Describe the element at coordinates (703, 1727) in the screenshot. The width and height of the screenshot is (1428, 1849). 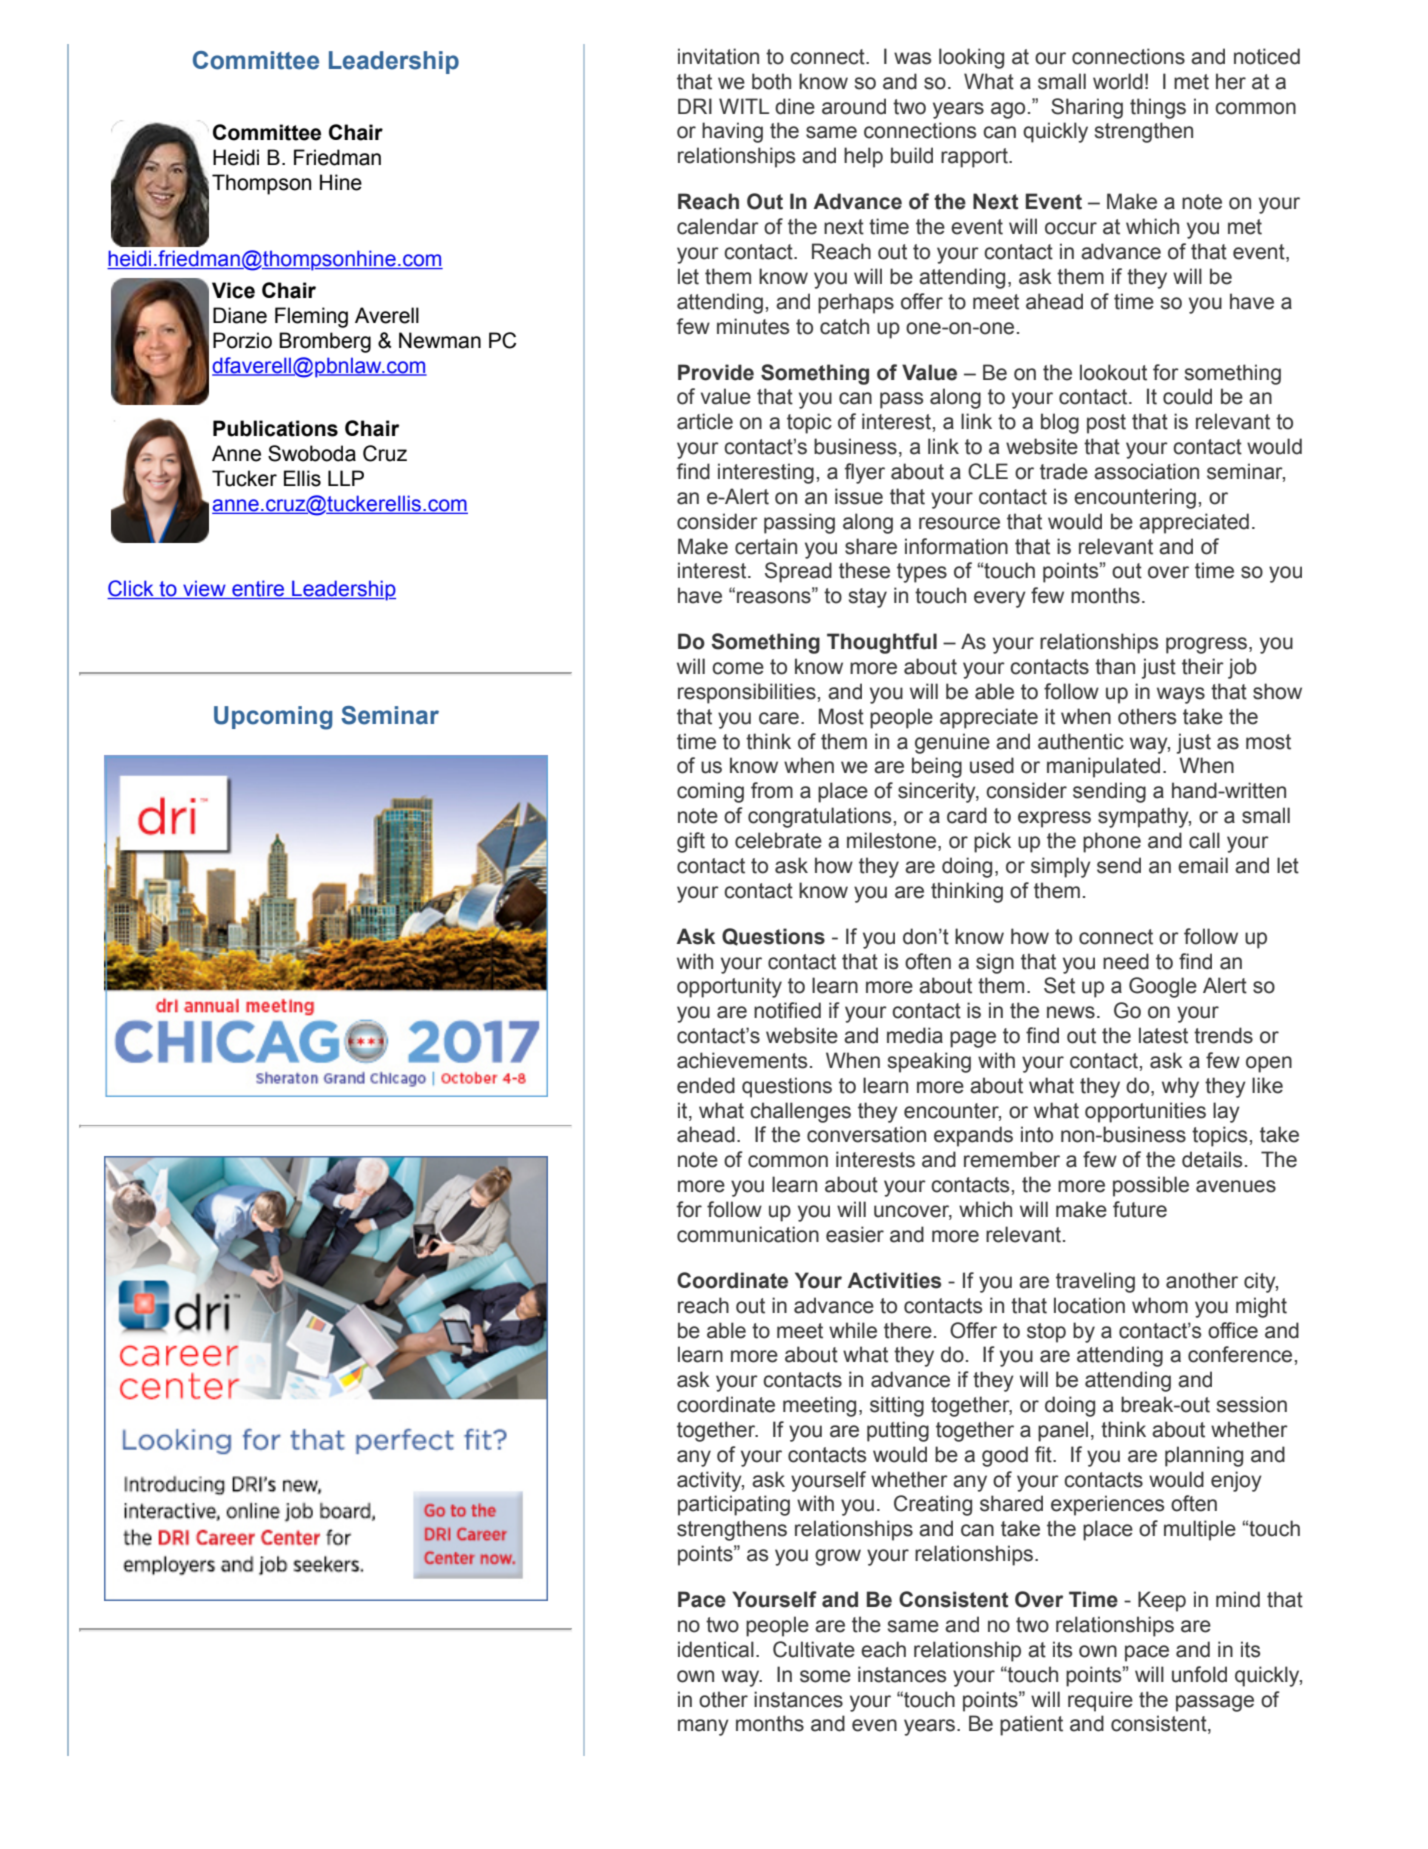
I see `many` at that location.
